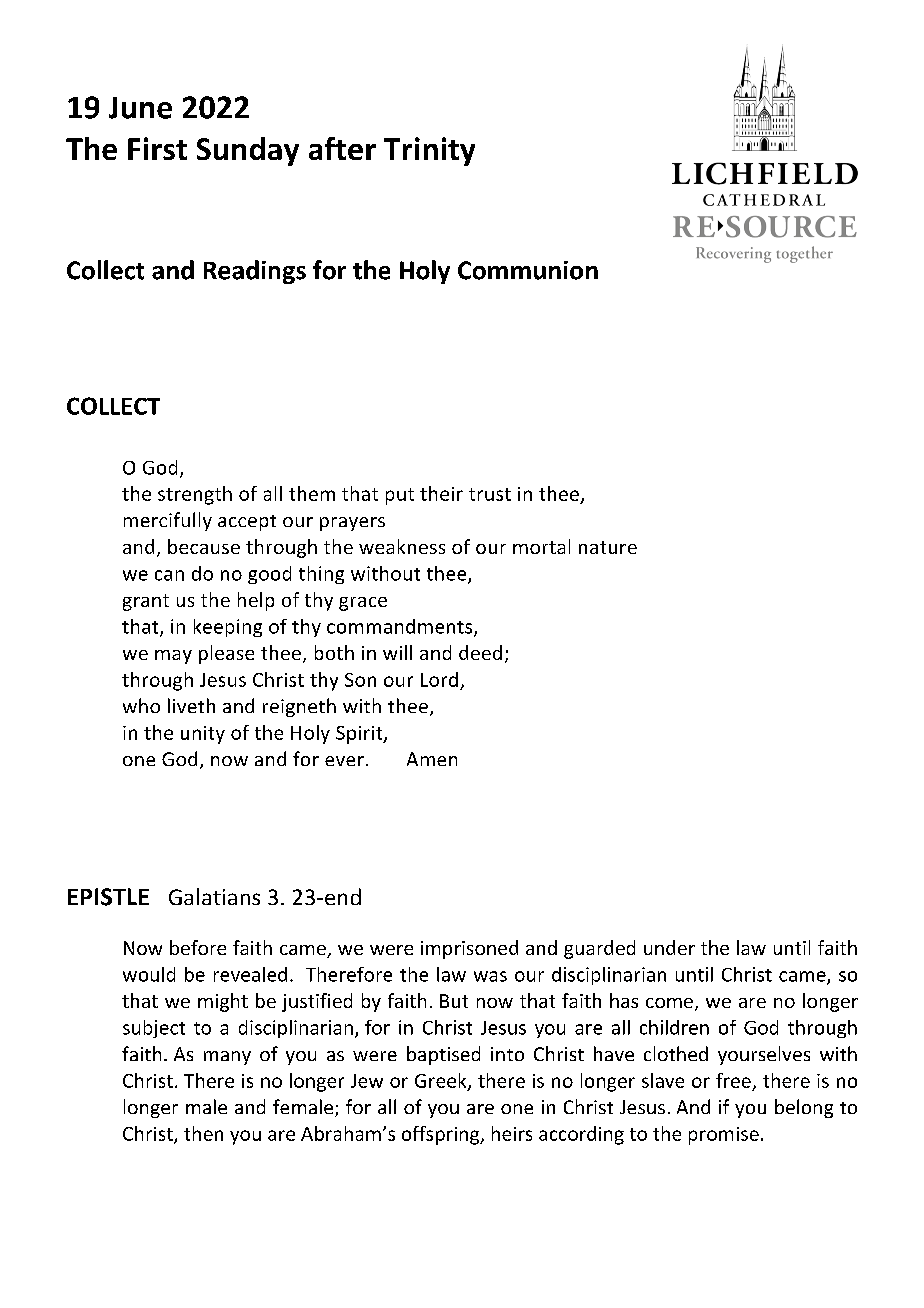 This screenshot has height=1308, width=924. I want to click on nature, so click(608, 547).
